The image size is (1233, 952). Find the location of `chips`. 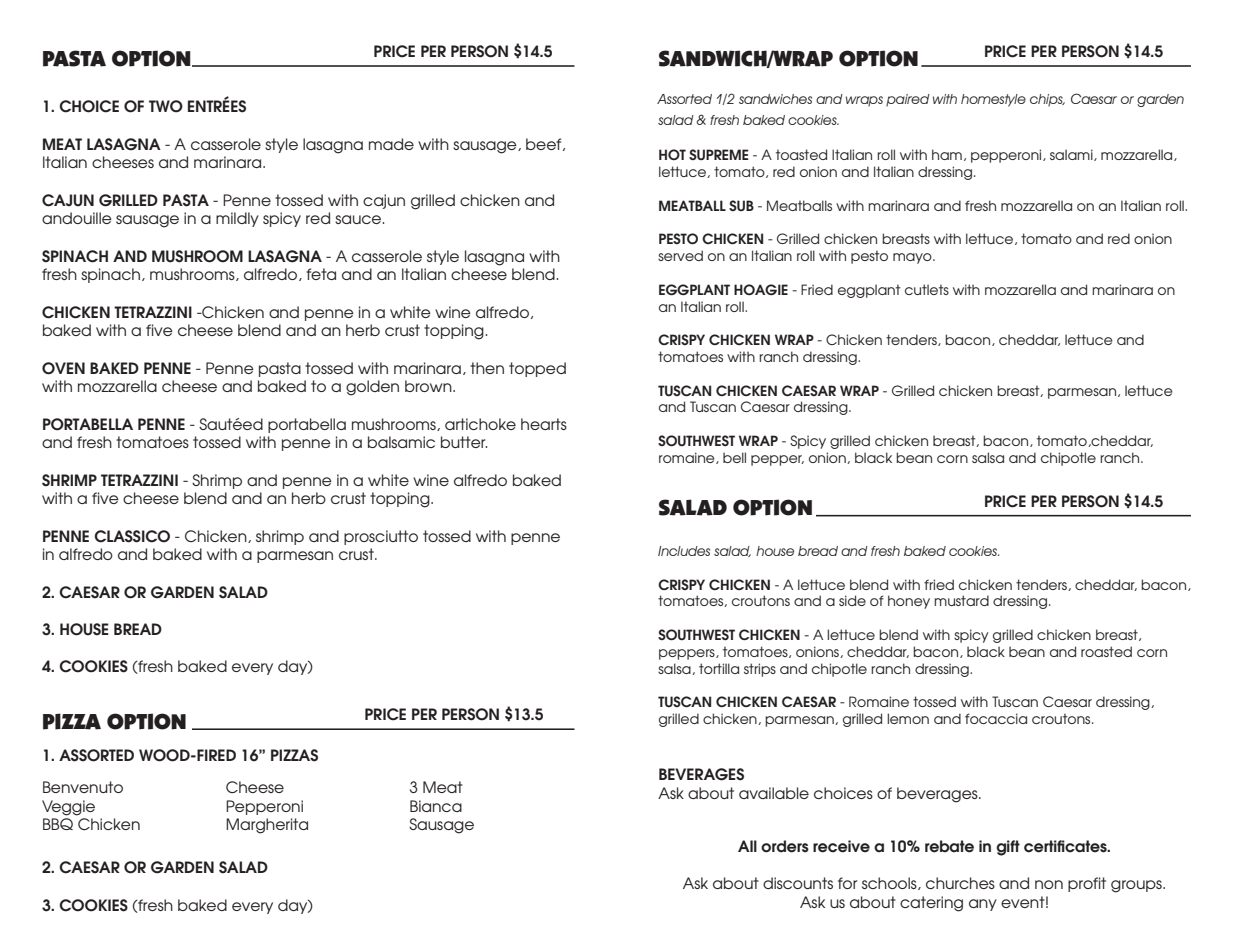

chips is located at coordinates (1047, 100).
